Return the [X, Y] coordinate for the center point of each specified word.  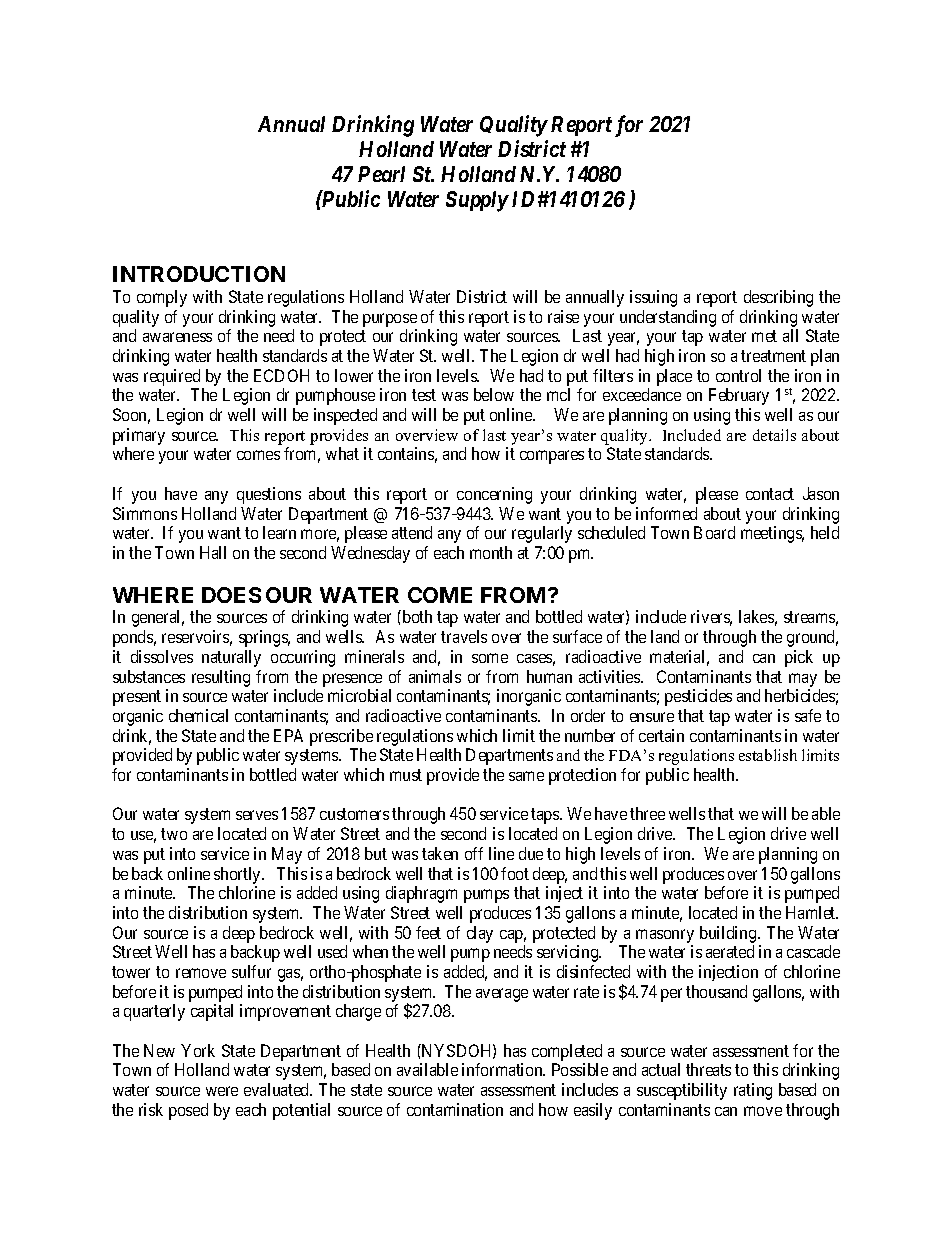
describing [778, 298]
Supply [477, 201]
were [222, 1091]
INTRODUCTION [199, 274]
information [503, 1069]
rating [753, 1091]
